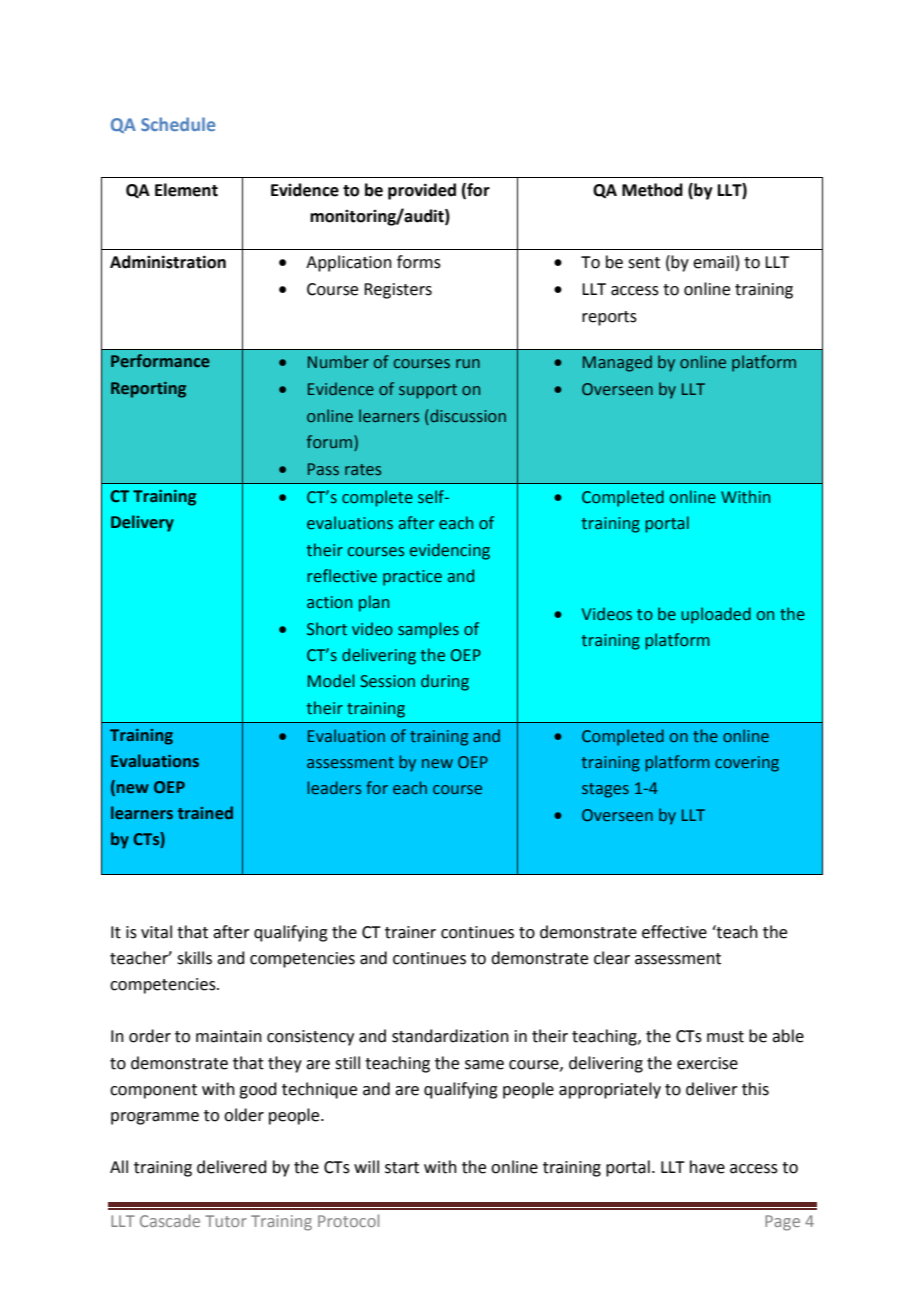 The image size is (924, 1309). Describe the element at coordinates (226, 1221) in the screenshot. I see `Tutor` at that location.
